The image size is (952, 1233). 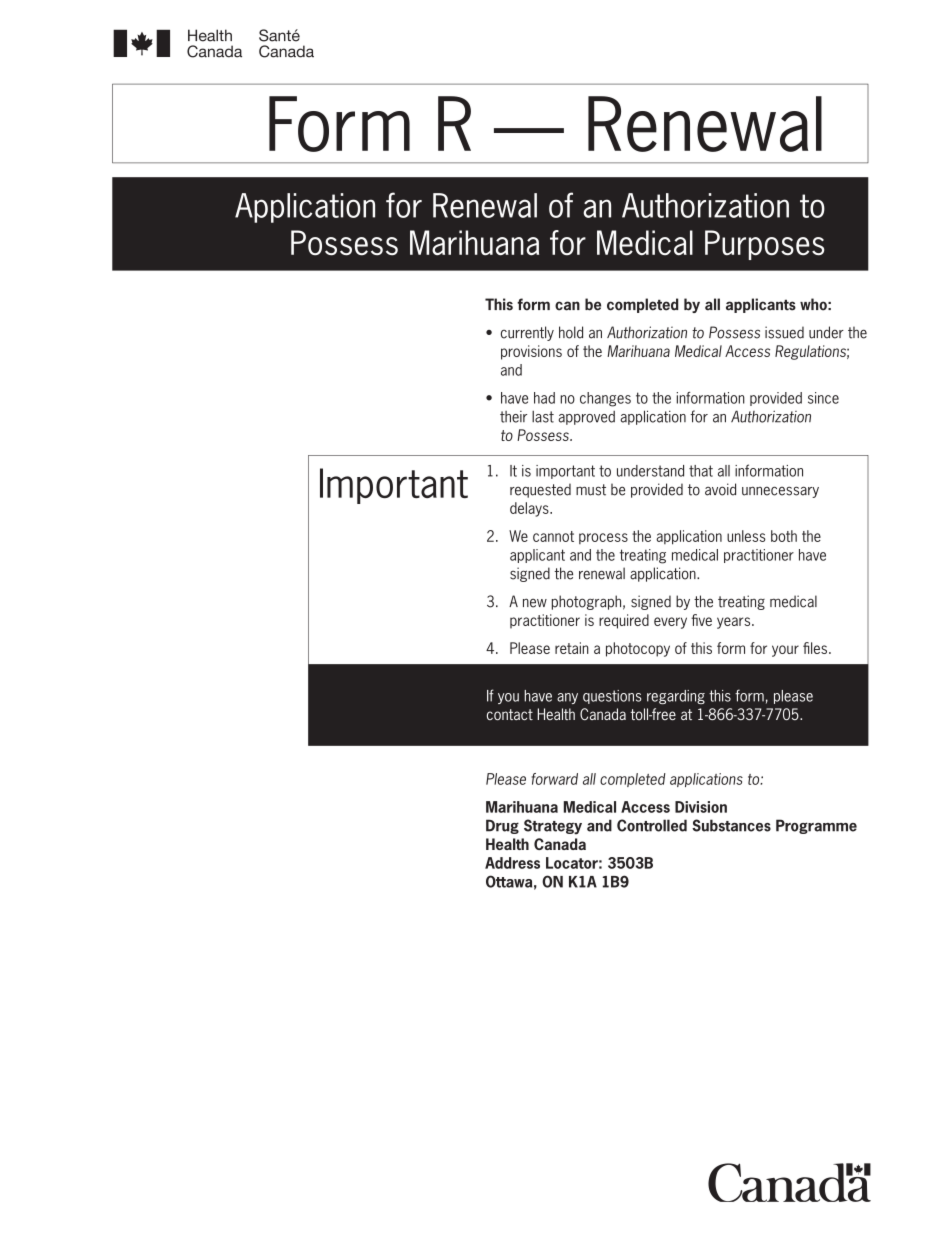 What do you see at coordinates (553, 827) in the screenshot?
I see `Strategy` at bounding box center [553, 827].
